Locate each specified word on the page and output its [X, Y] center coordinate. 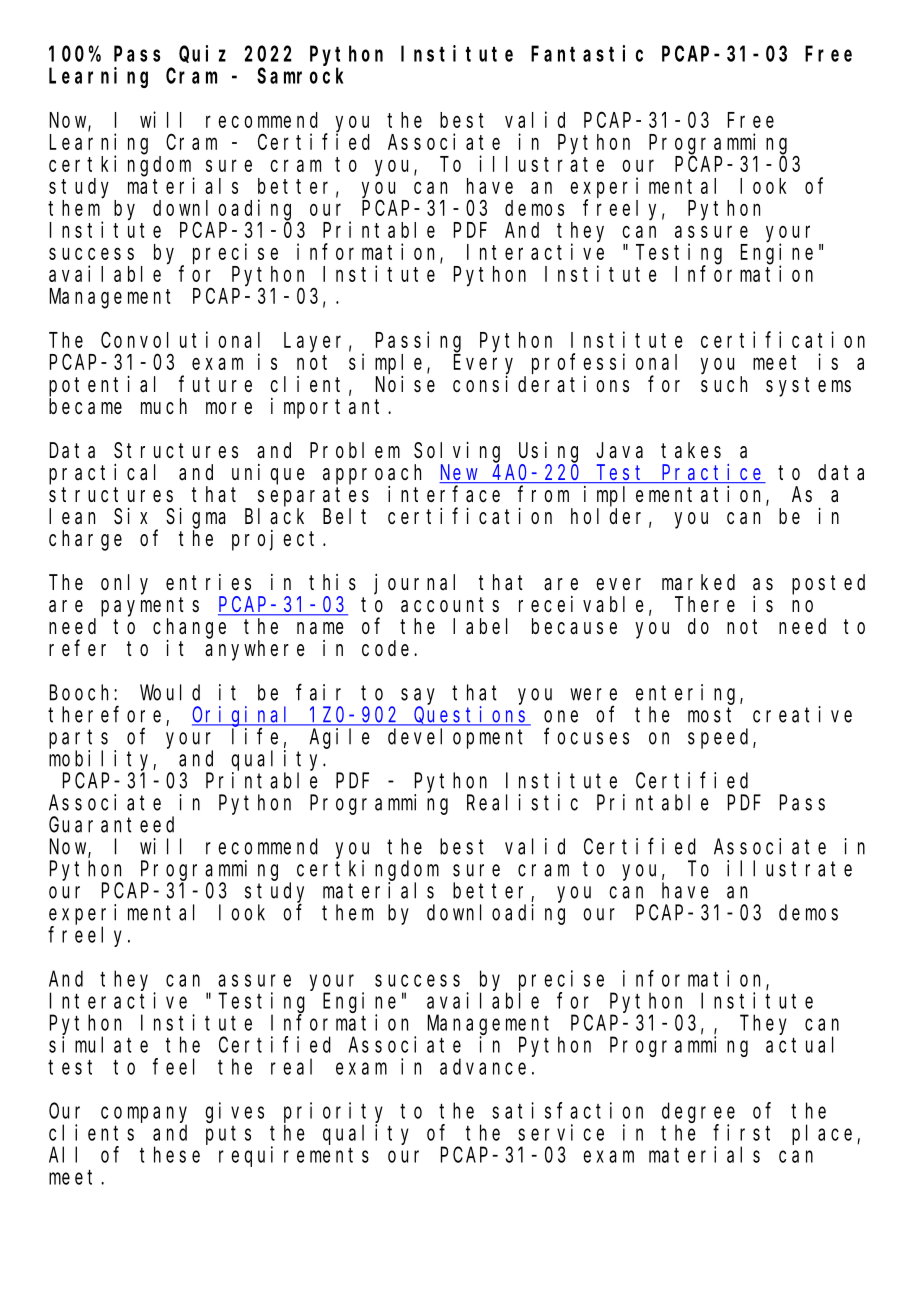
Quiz [202, 54]
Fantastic [587, 53]
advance [483, 1066]
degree [698, 1112]
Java [619, 451]
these [170, 1154]
